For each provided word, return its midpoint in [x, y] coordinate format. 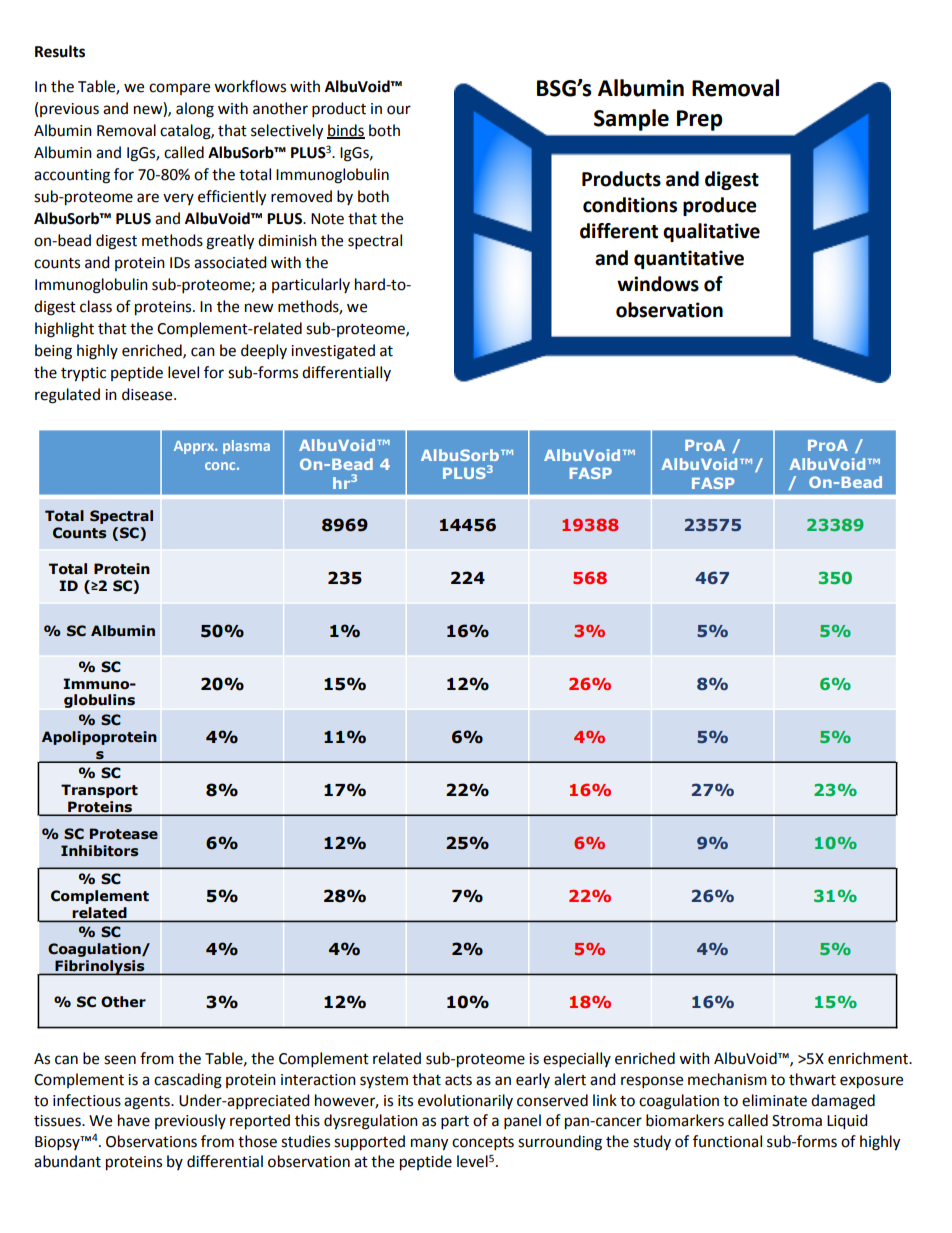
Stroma [797, 1121]
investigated [333, 352]
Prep [699, 120]
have [134, 1120]
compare [179, 89]
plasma [246, 447]
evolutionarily [465, 1101]
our [399, 110]
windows [658, 284]
